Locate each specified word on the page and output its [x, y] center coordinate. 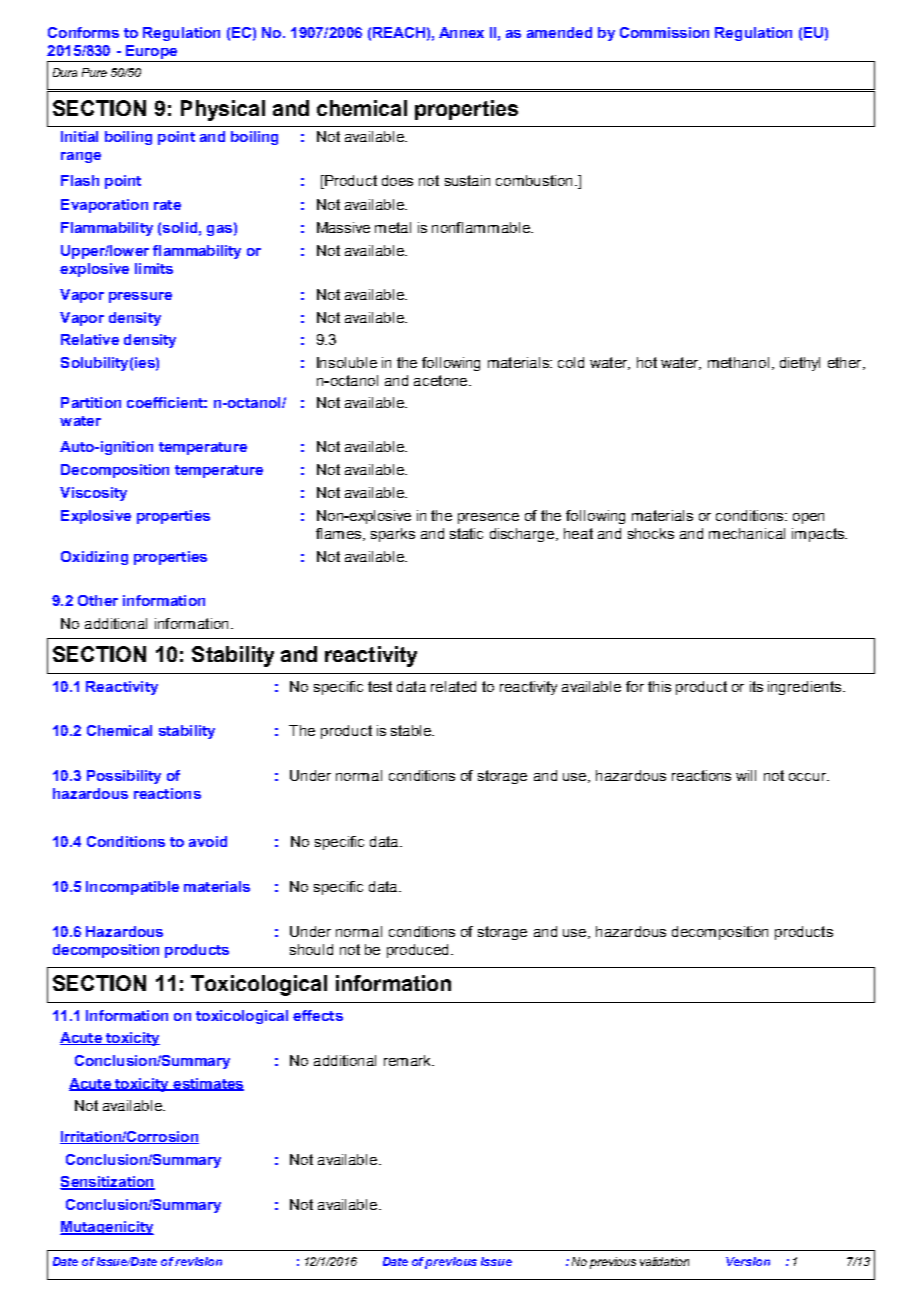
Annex [461, 32]
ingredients [806, 688]
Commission [664, 32]
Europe [151, 53]
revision [198, 1261]
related [453, 686]
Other [98, 600]
